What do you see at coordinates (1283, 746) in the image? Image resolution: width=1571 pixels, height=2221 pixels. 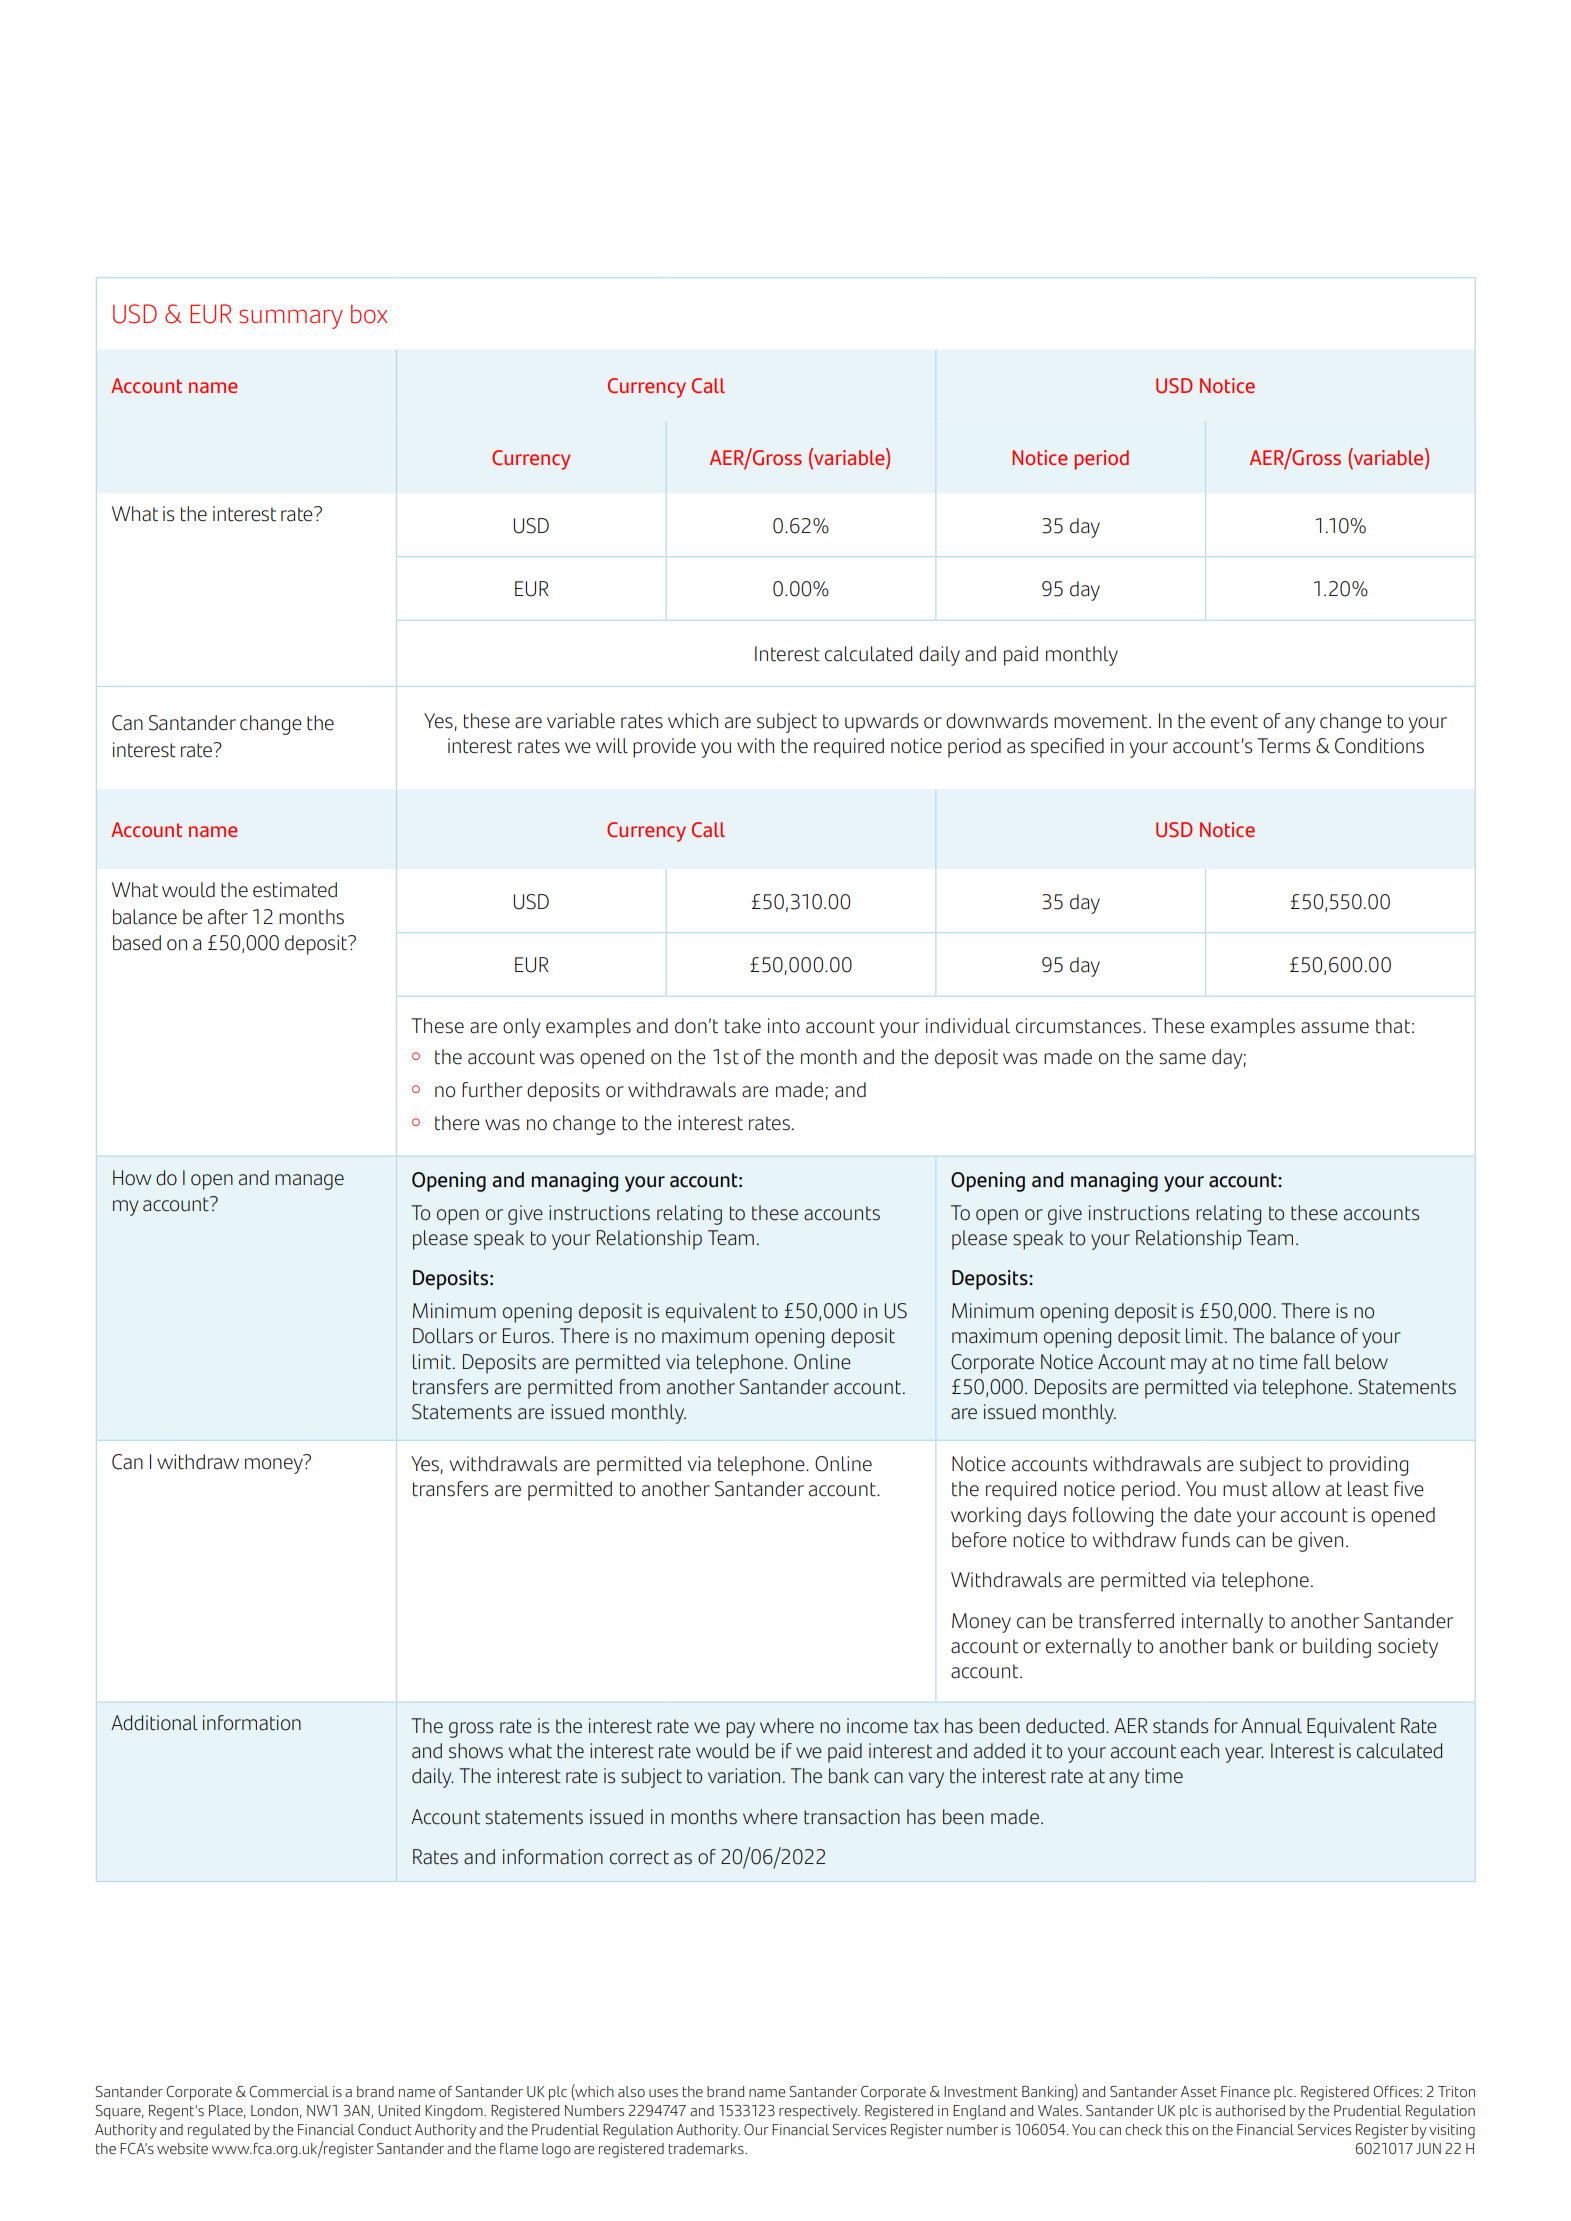 I see `Terms` at bounding box center [1283, 746].
